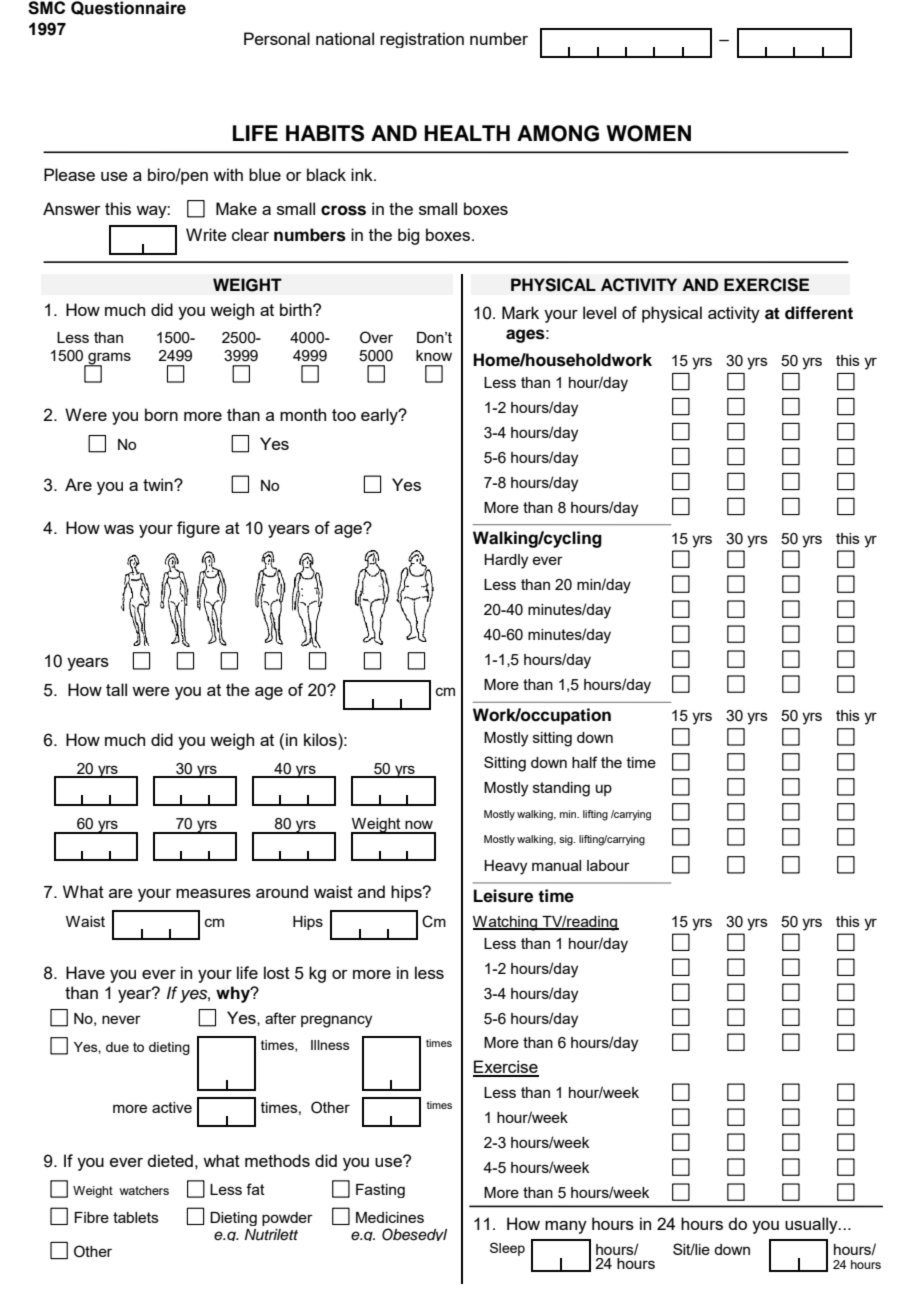 Image resolution: width=924 pixels, height=1308 pixels. What do you see at coordinates (506, 561) in the screenshot?
I see `Hardly` at bounding box center [506, 561].
